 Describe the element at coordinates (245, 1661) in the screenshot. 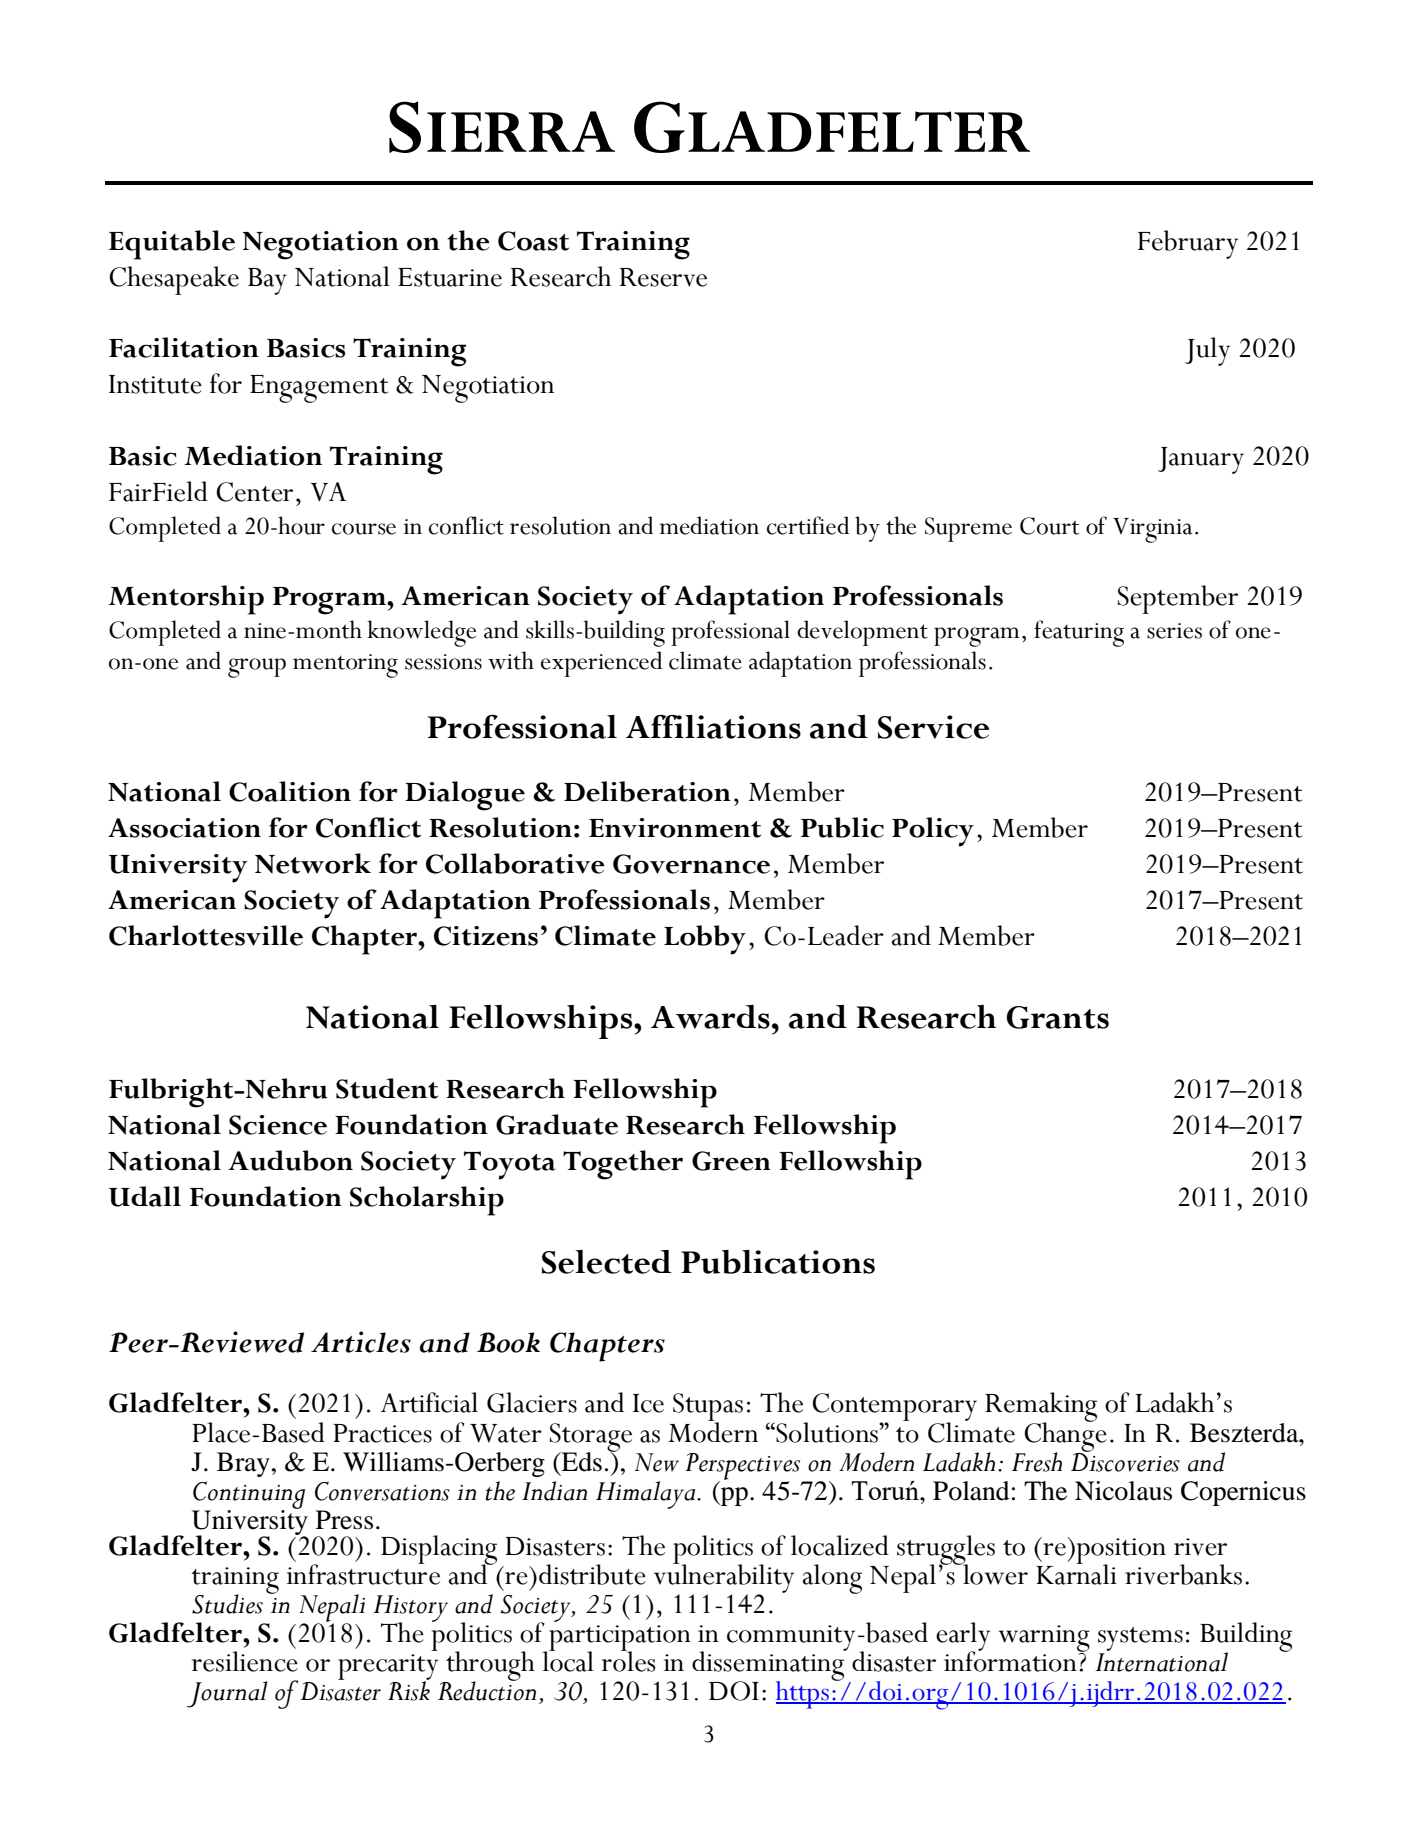

I see `resilience` at that location.
